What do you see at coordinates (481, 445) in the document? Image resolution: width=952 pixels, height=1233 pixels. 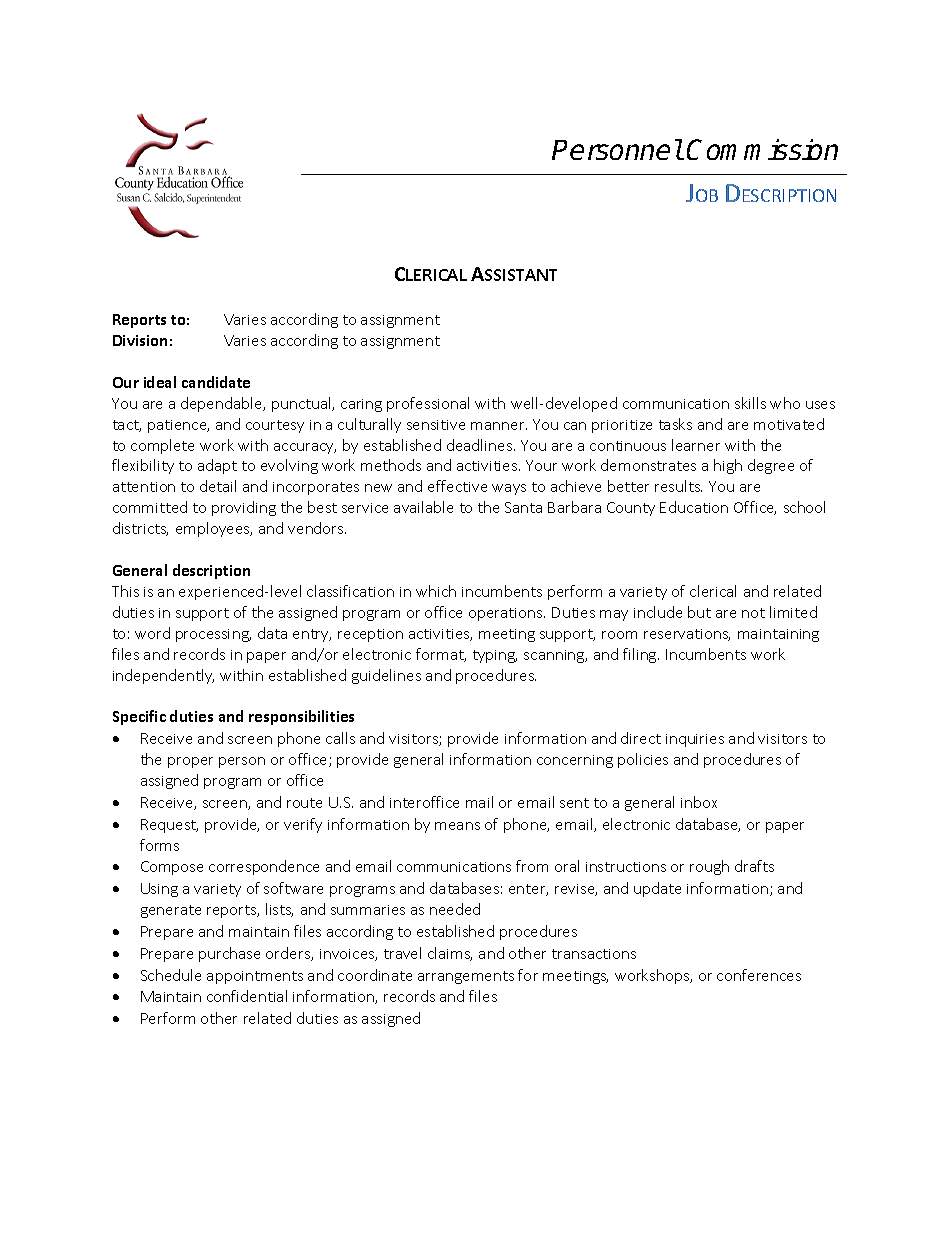 I see `deadlines` at bounding box center [481, 445].
